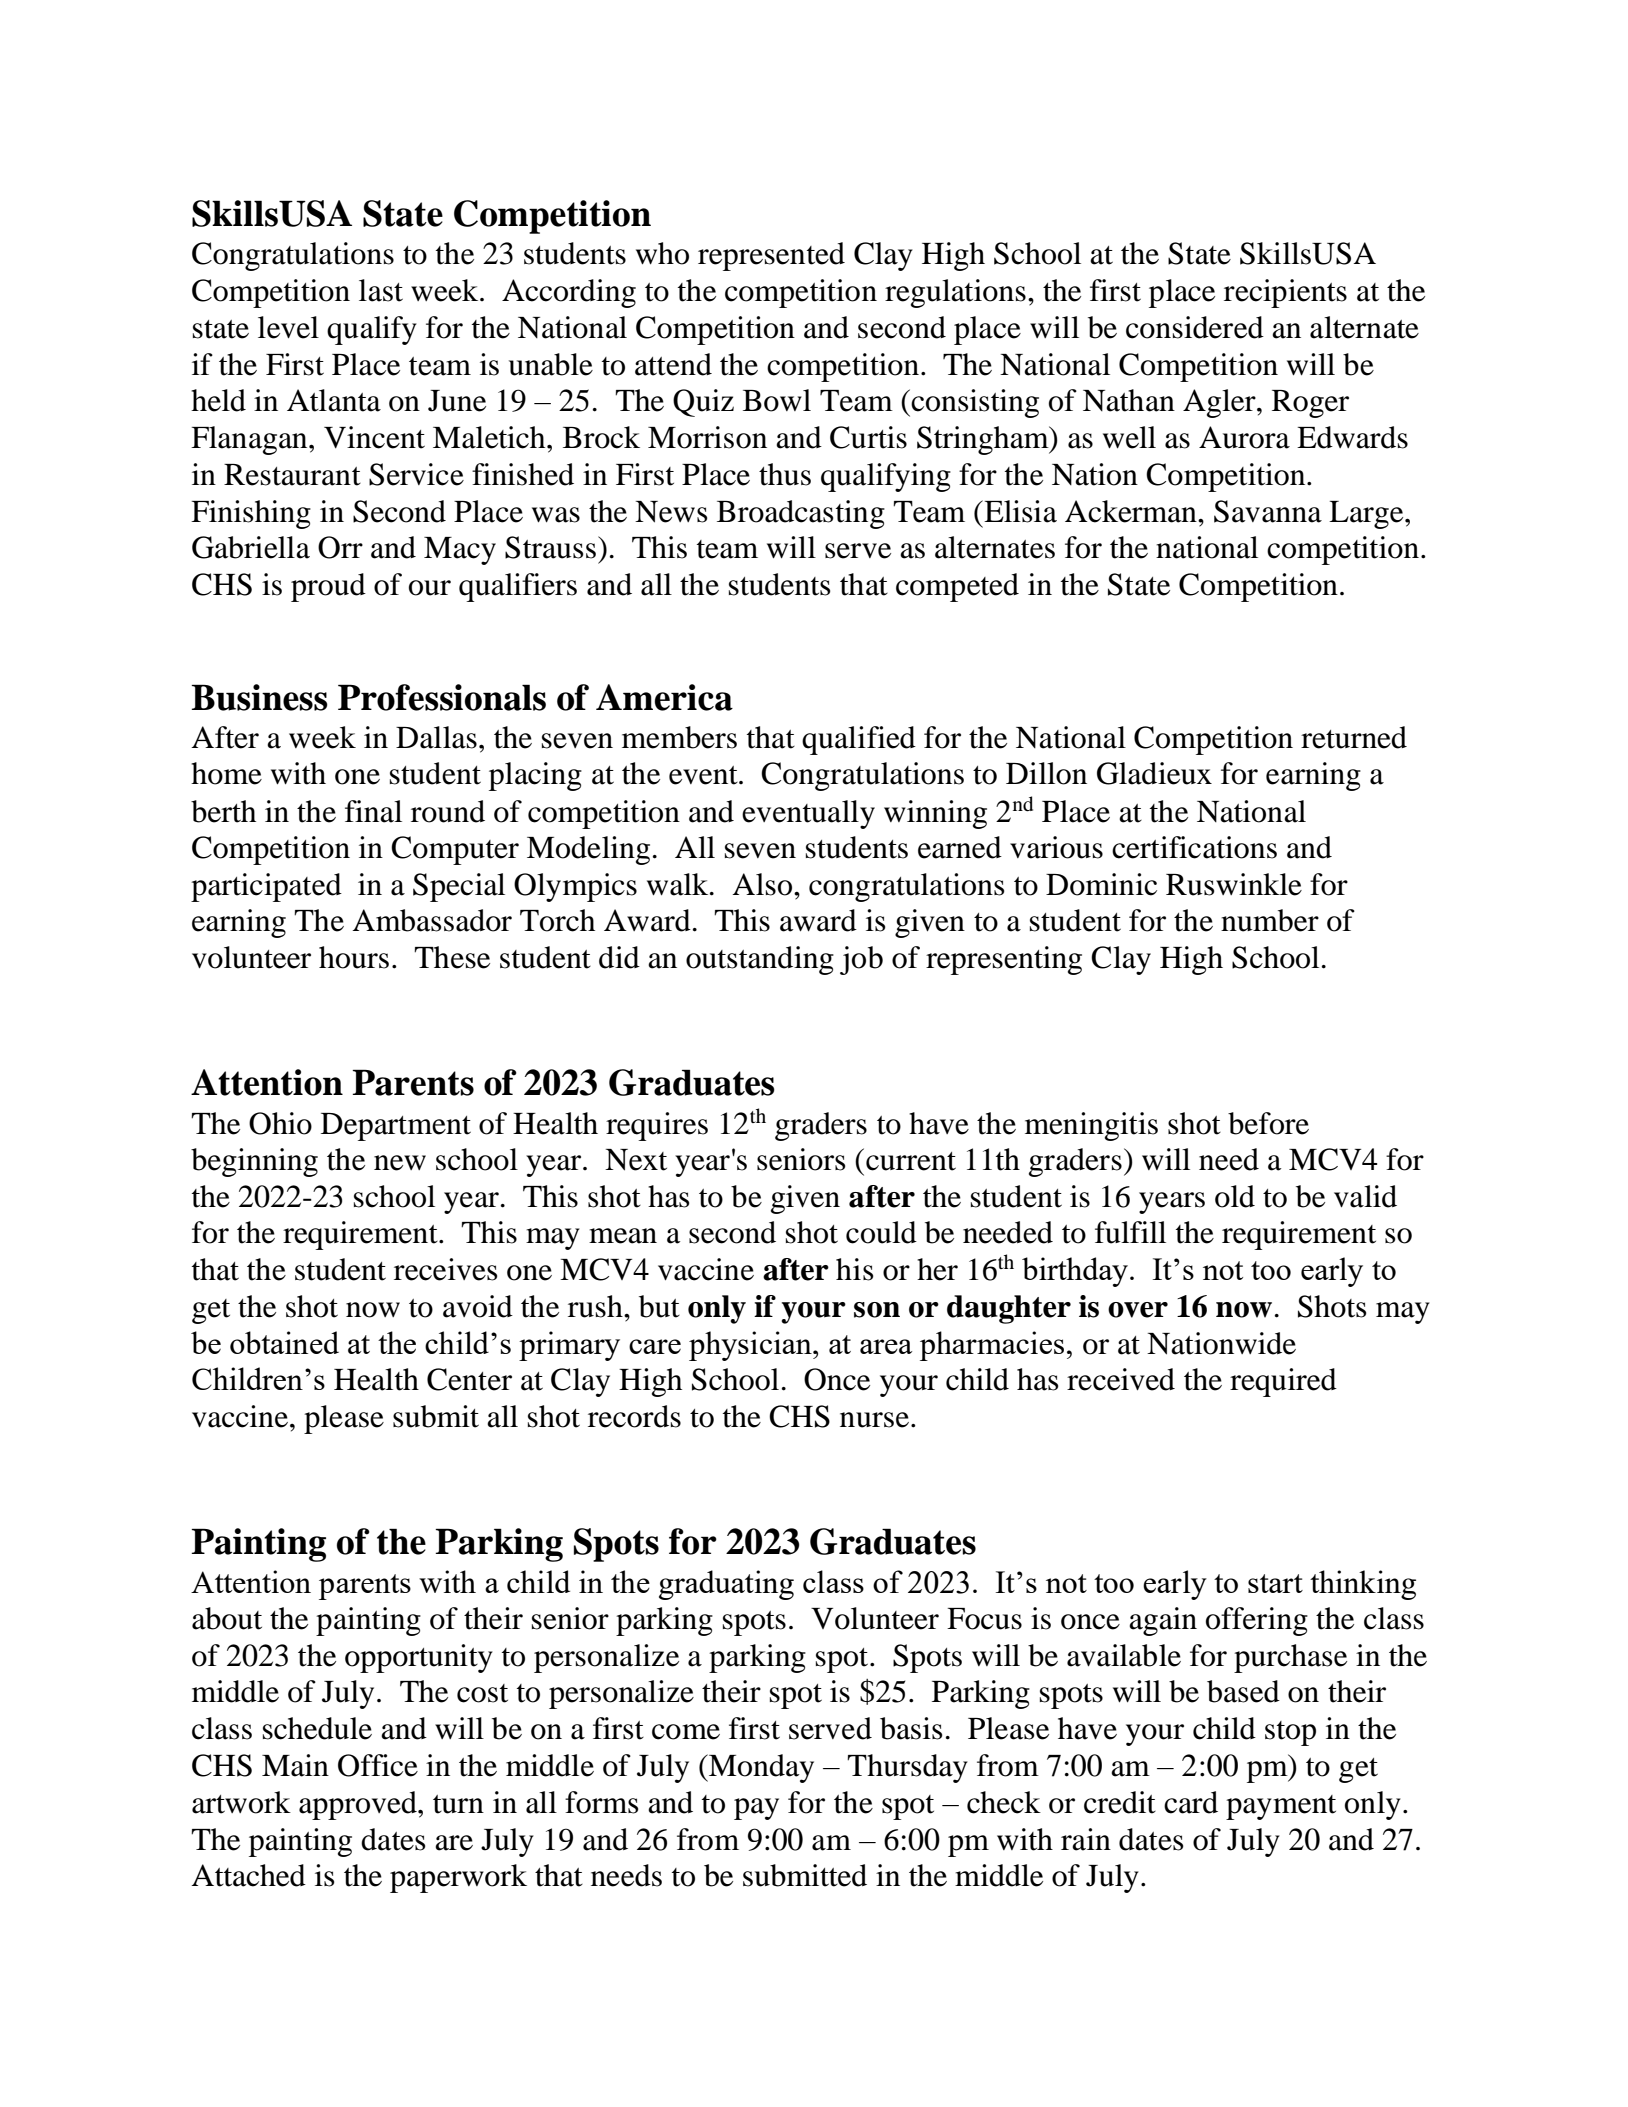 Image resolution: width=1628 pixels, height=2107 pixels. I want to click on considered, so click(1195, 327).
